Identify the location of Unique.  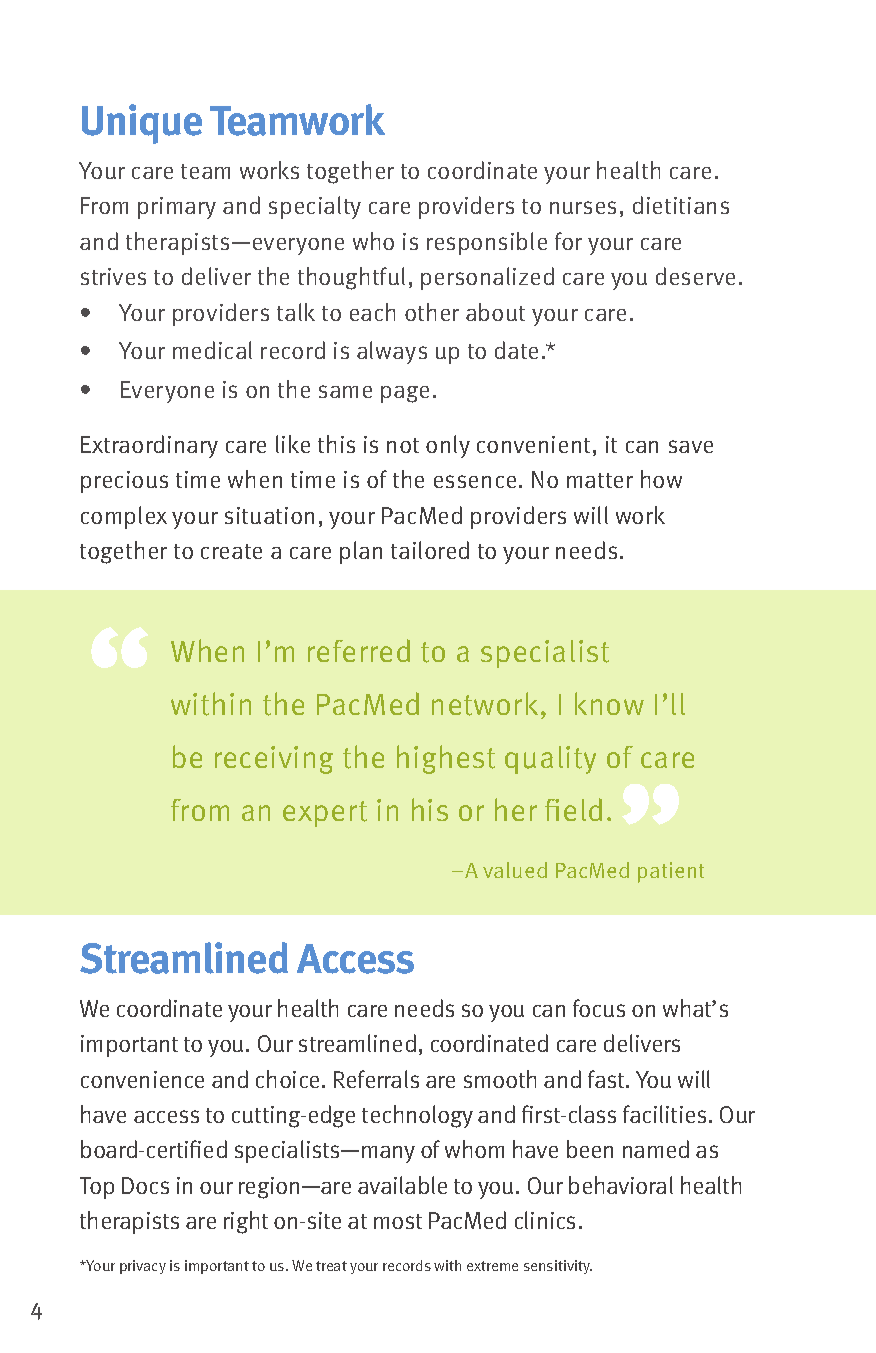
(142, 124).
